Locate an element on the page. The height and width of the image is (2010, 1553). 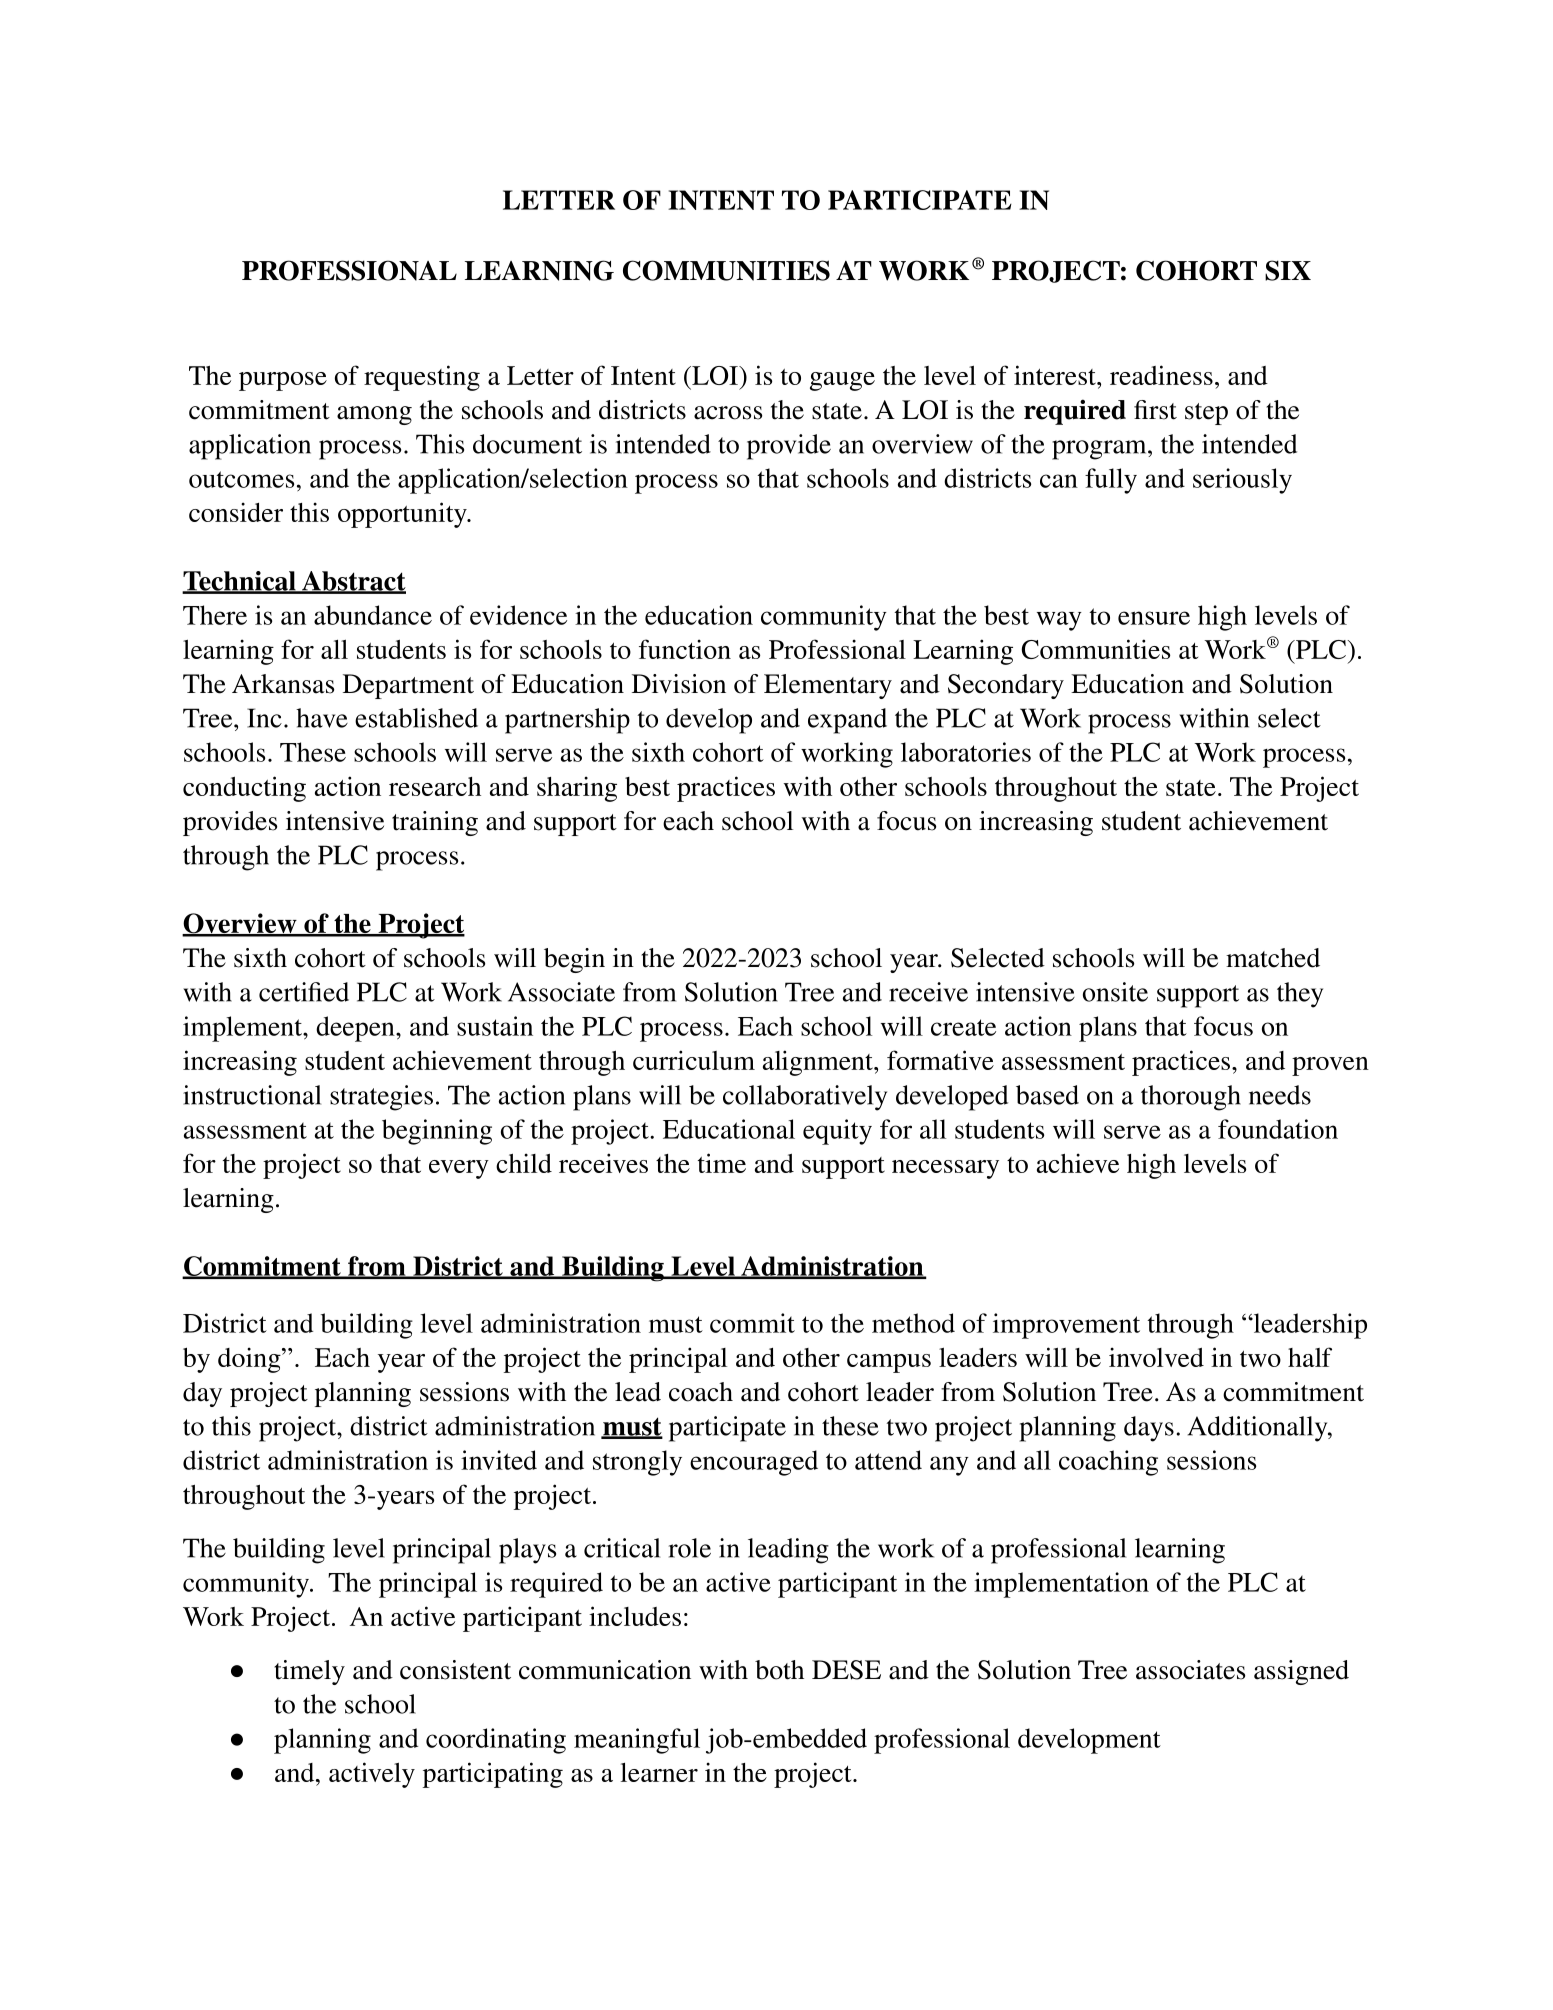
strategies is located at coordinates (381, 1098).
